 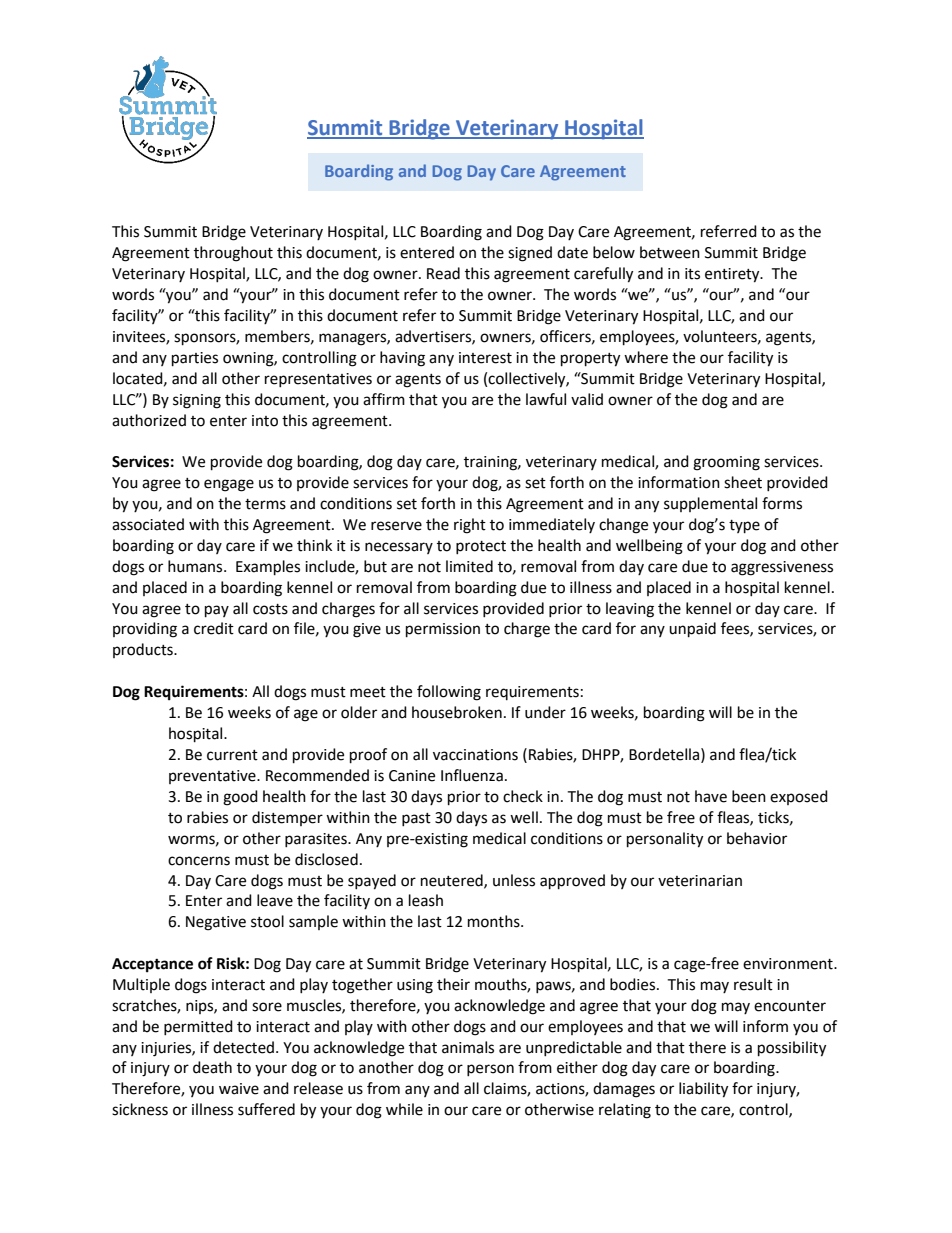 What do you see at coordinates (453, 881) in the page?
I see `neutered` at bounding box center [453, 881].
